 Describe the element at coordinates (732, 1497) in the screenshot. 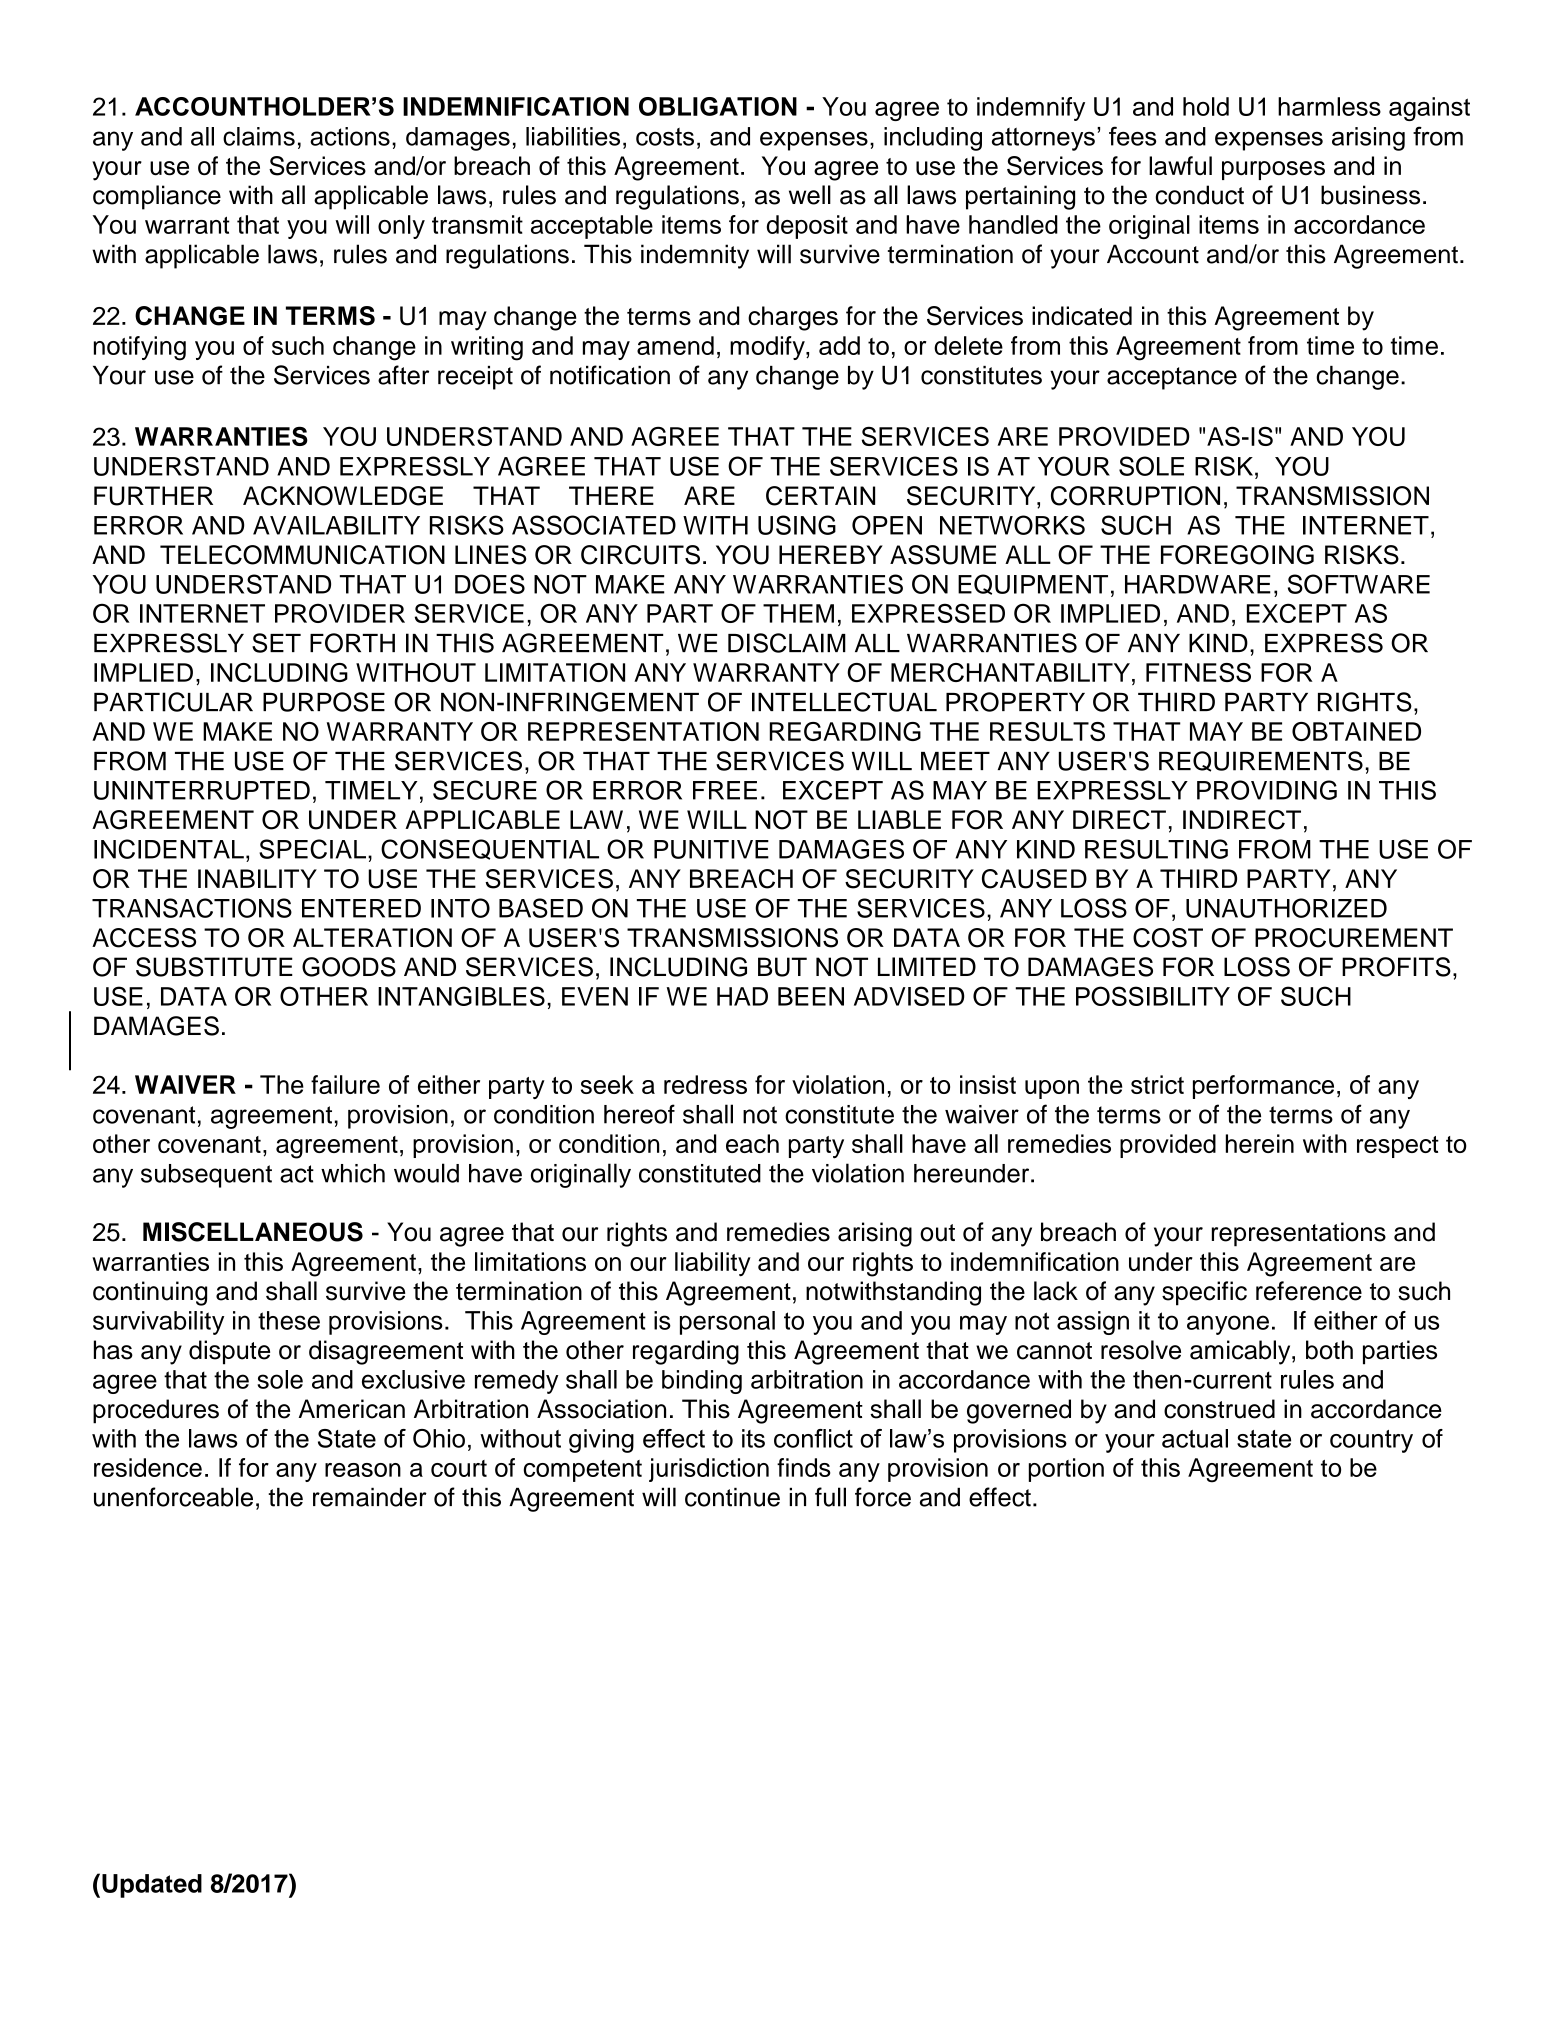

I see `continue` at that location.
